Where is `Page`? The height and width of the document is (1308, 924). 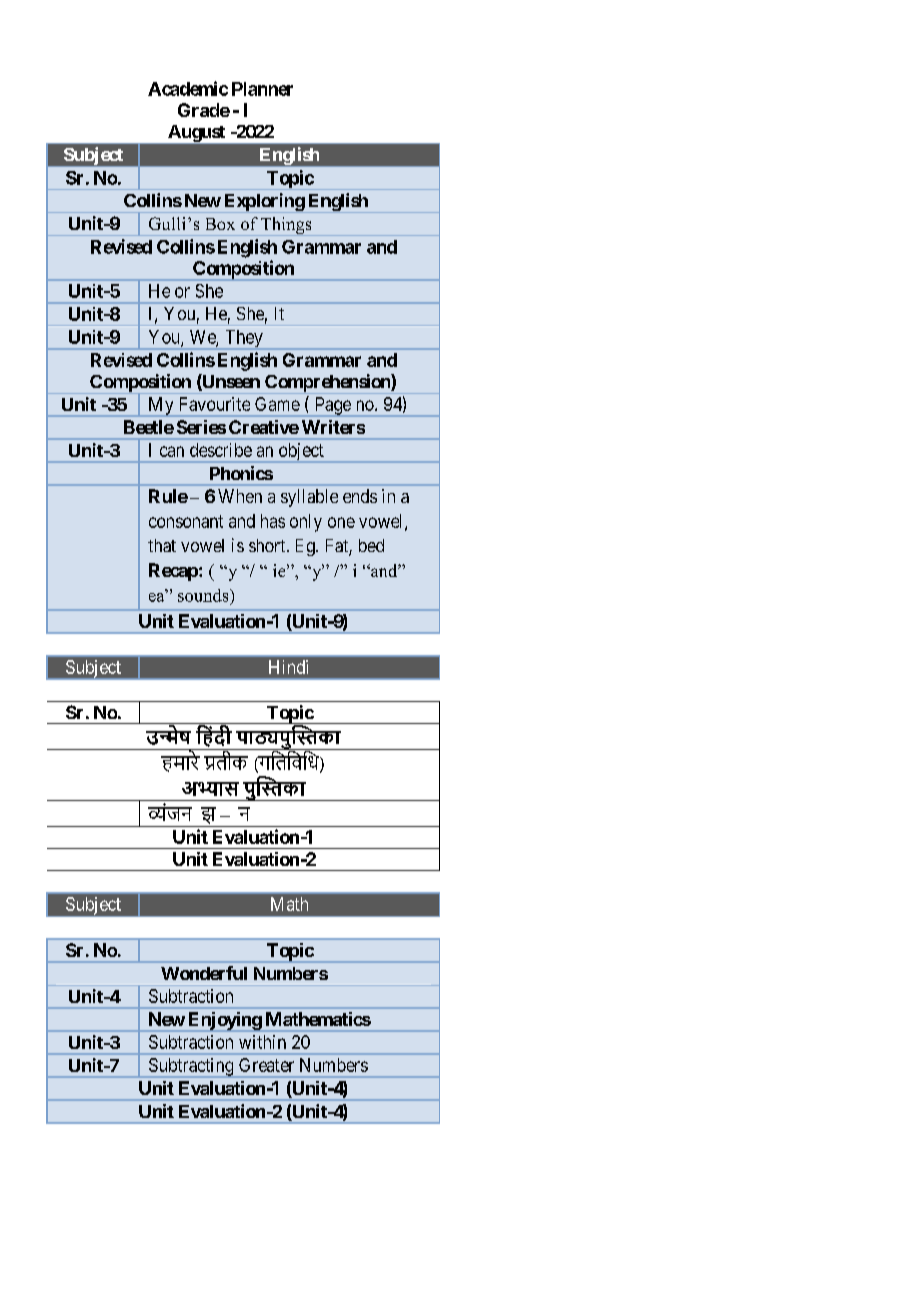
Page is located at coordinates (332, 407).
